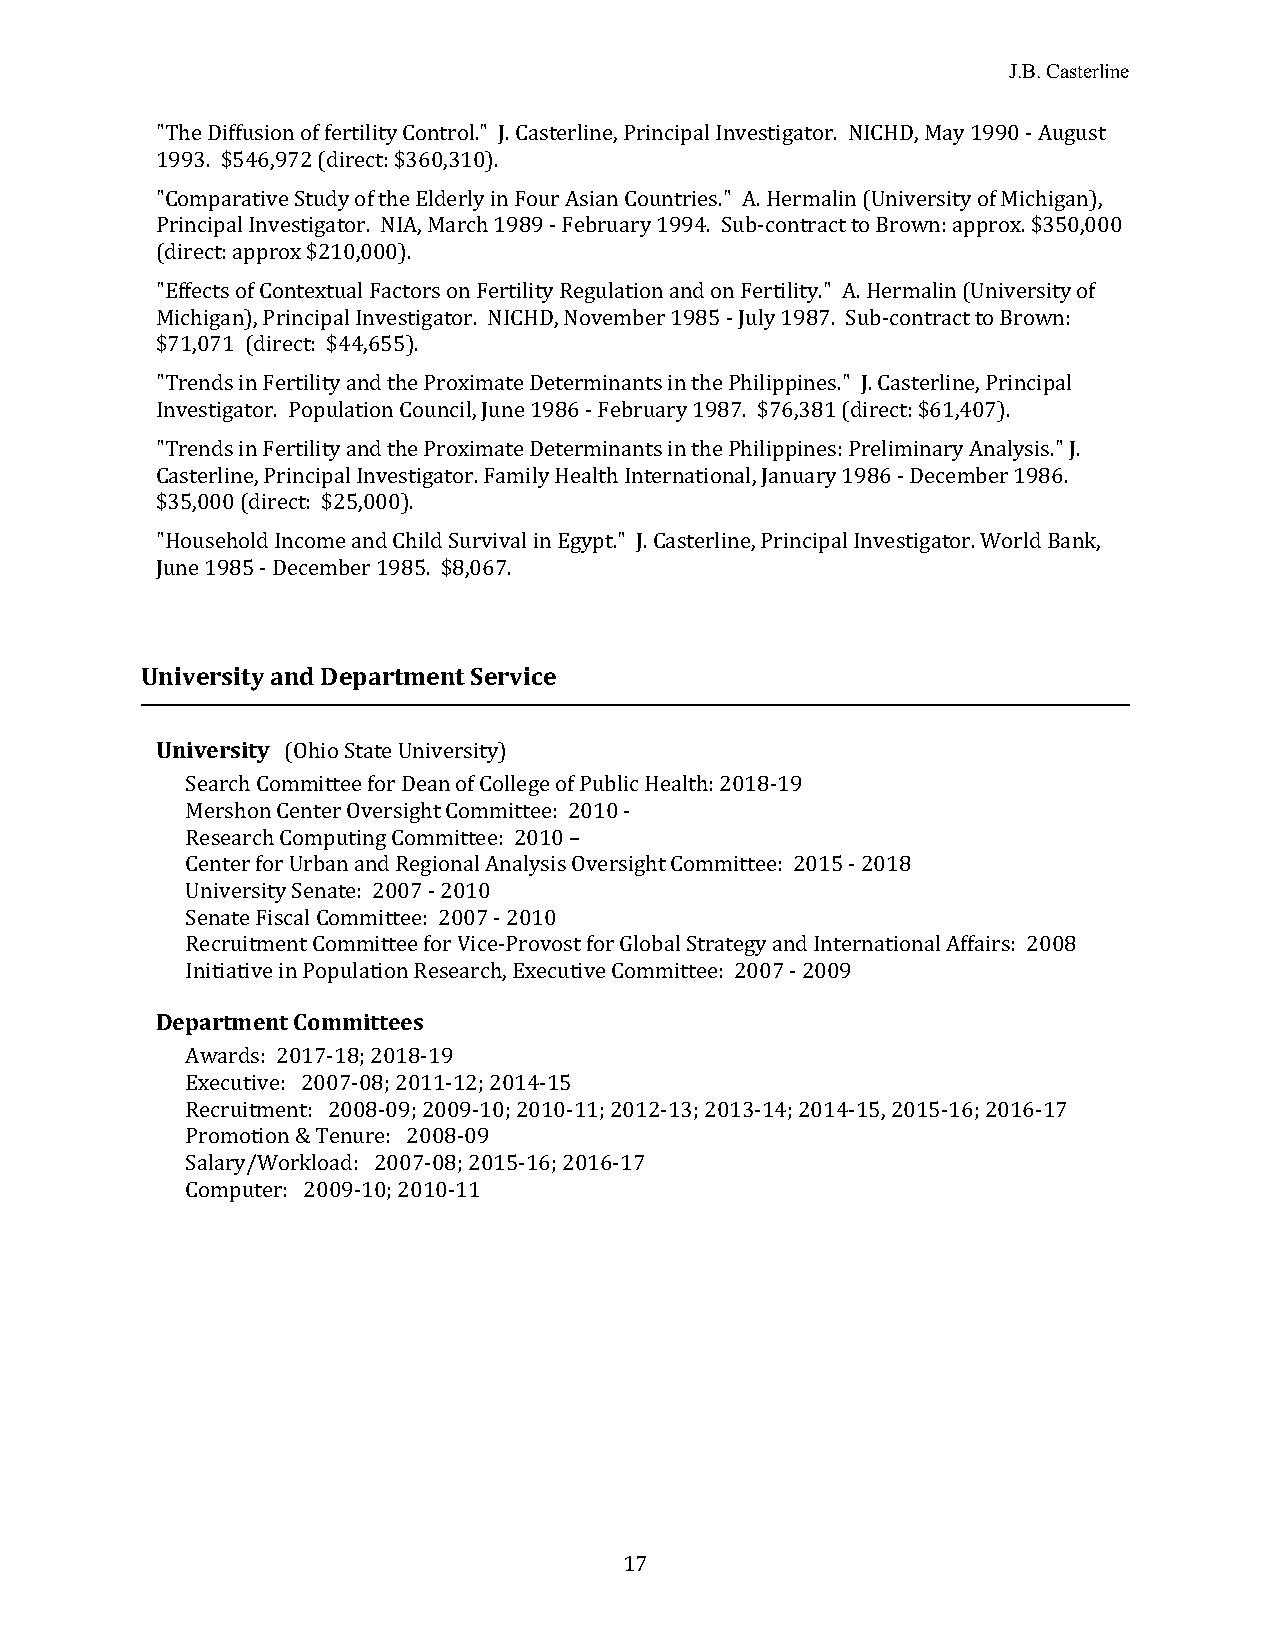 This screenshot has width=1264, height=1636. What do you see at coordinates (350, 1135) in the screenshot?
I see `Tenure` at bounding box center [350, 1135].
